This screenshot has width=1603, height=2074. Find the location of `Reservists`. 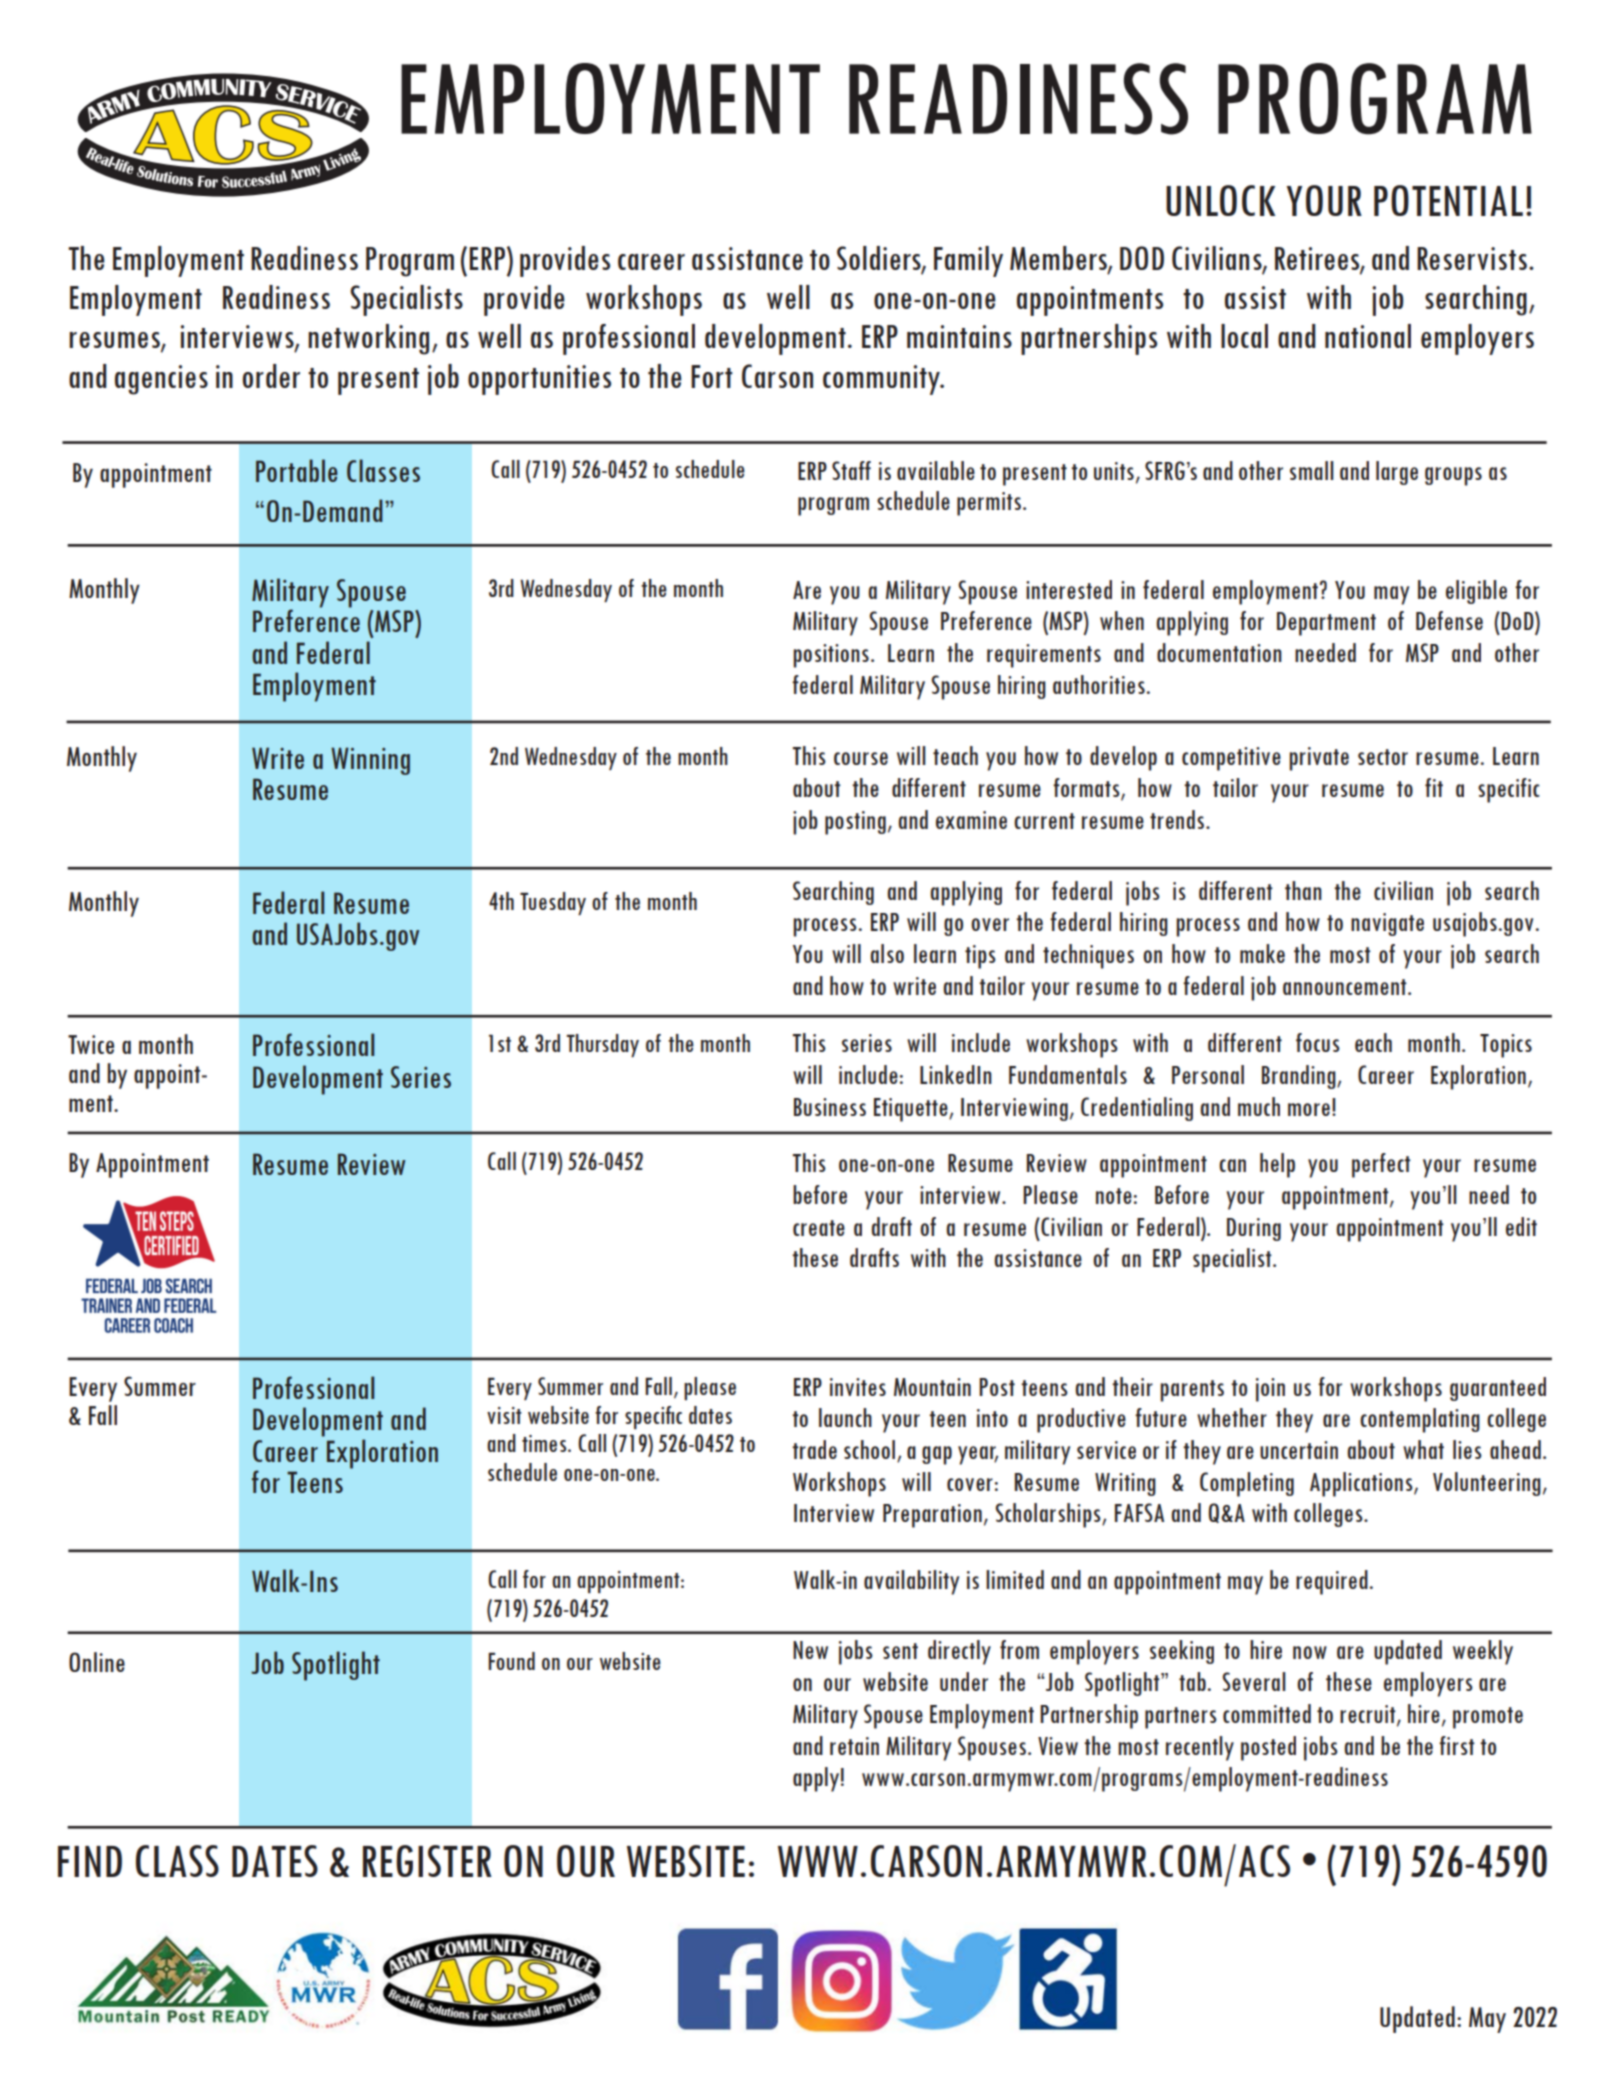

Reservists is located at coordinates (1472, 258).
